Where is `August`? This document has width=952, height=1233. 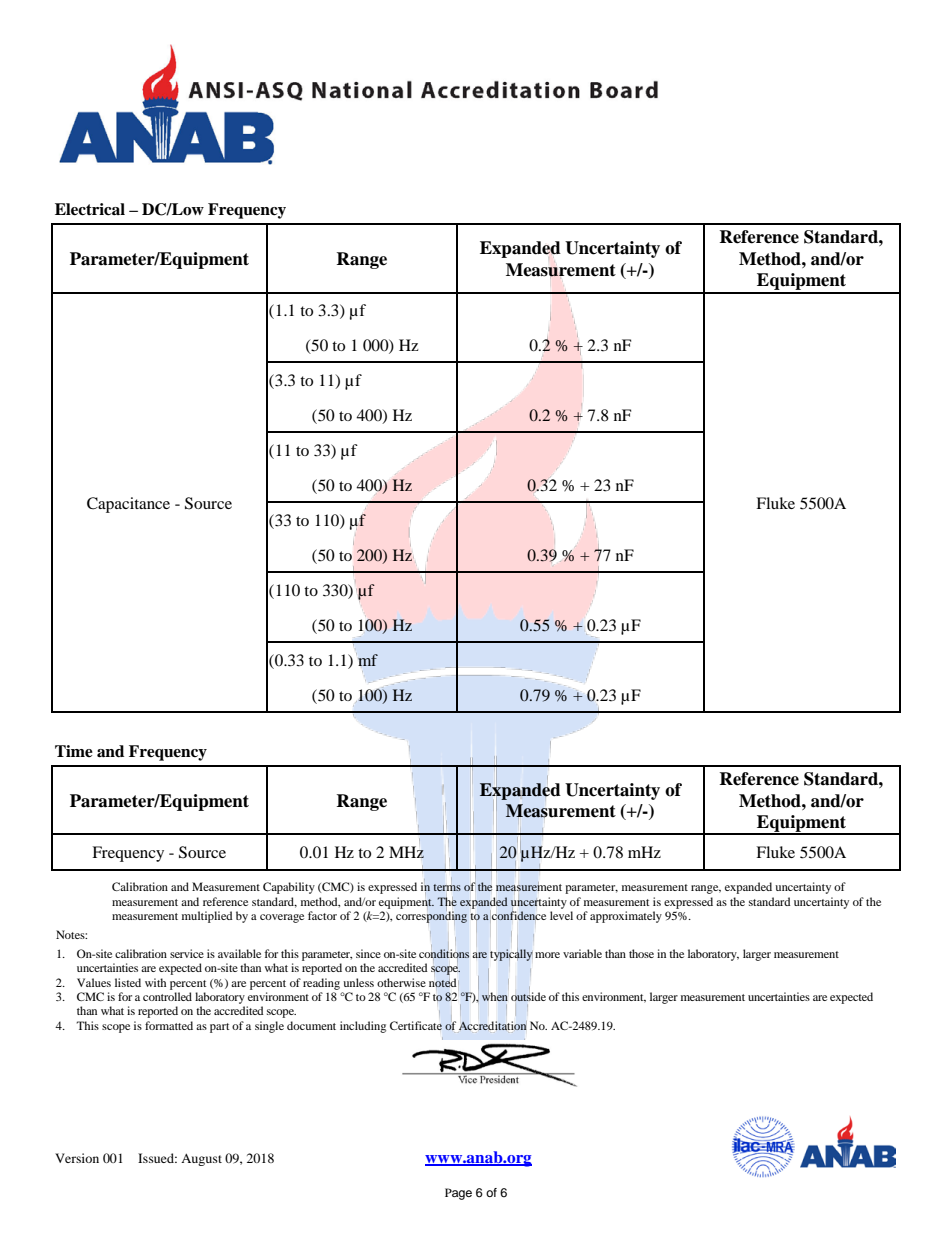 August is located at coordinates (201, 1160).
